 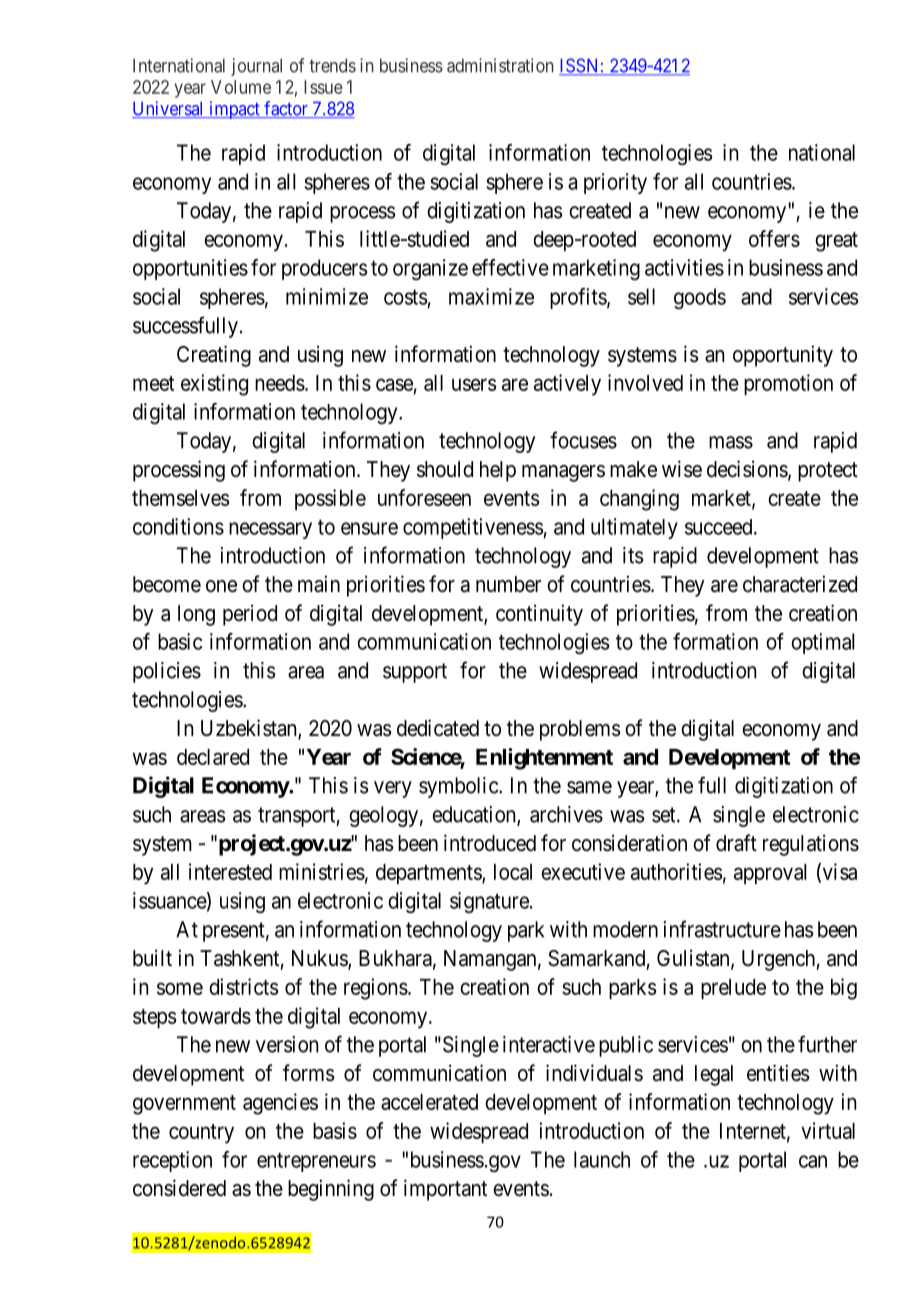 I want to click on country, so click(x=201, y=1134).
